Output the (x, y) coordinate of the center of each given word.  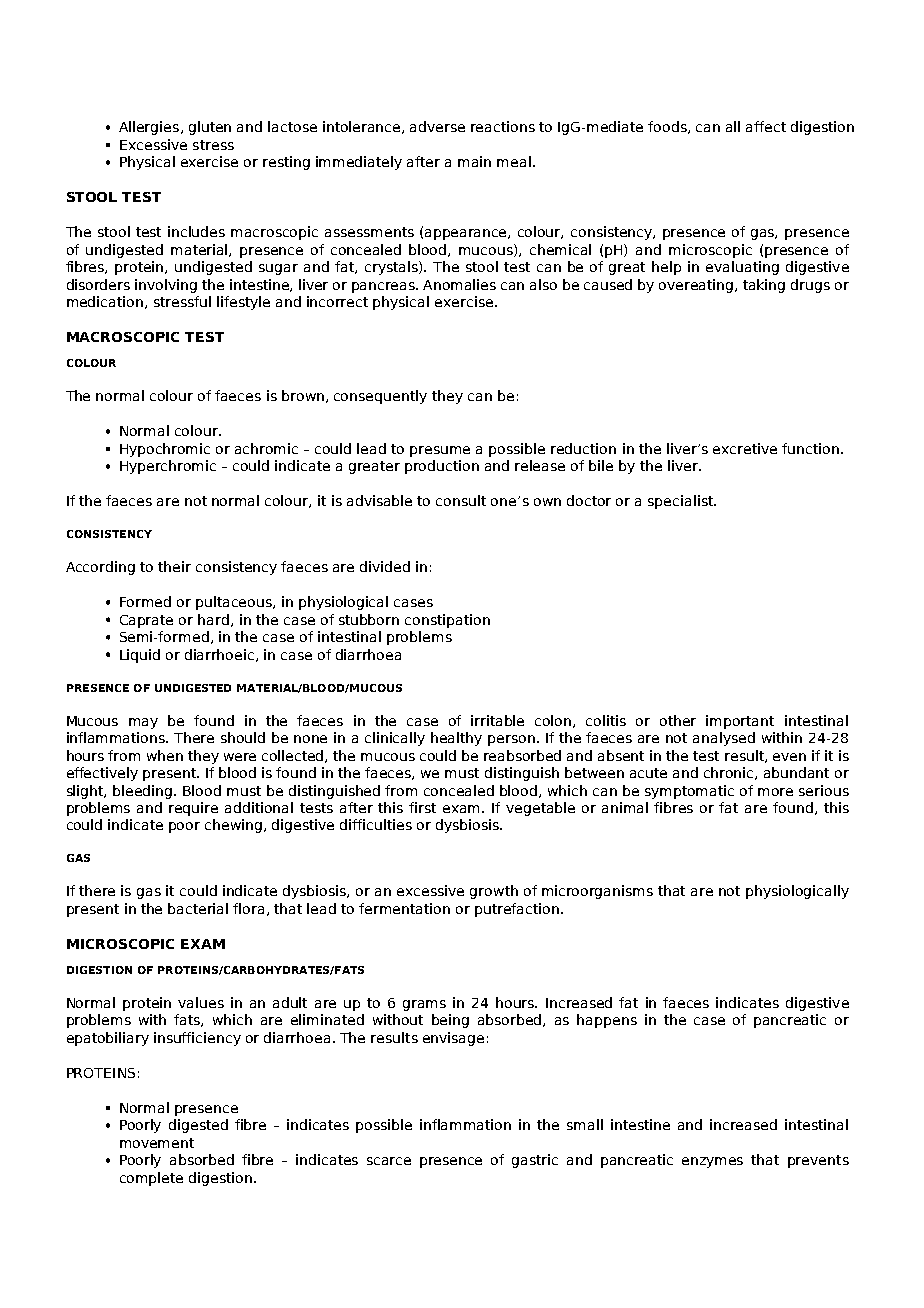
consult (461, 500)
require (193, 809)
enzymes (712, 1162)
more (775, 792)
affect (766, 126)
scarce (389, 1161)
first (422, 807)
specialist (682, 502)
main (474, 161)
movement (157, 1143)
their (174, 566)
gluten (210, 128)
